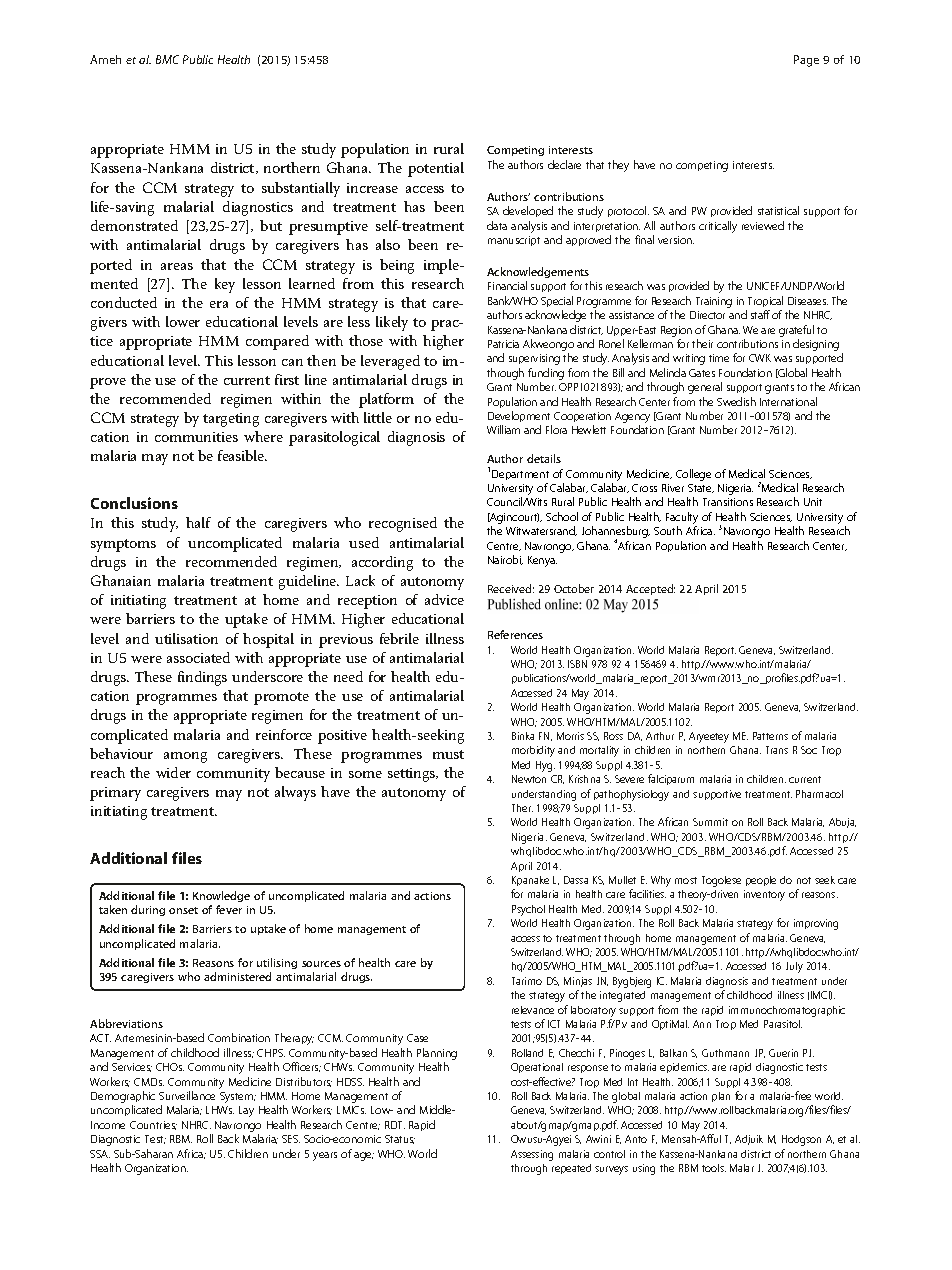 The image size is (952, 1270). What do you see at coordinates (183, 321) in the document?
I see `lower` at bounding box center [183, 321].
